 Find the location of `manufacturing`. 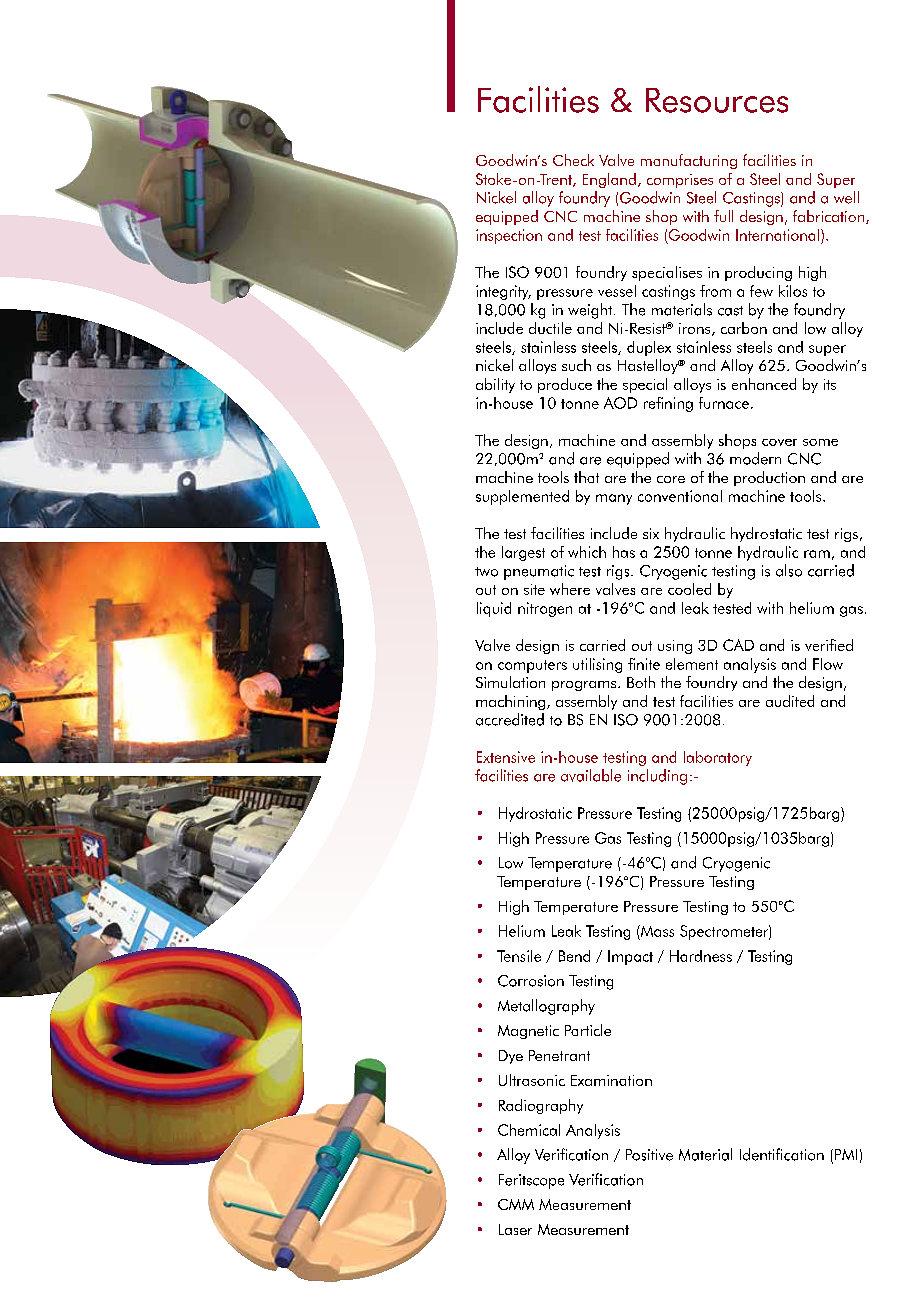

manufacturing is located at coordinates (689, 161).
